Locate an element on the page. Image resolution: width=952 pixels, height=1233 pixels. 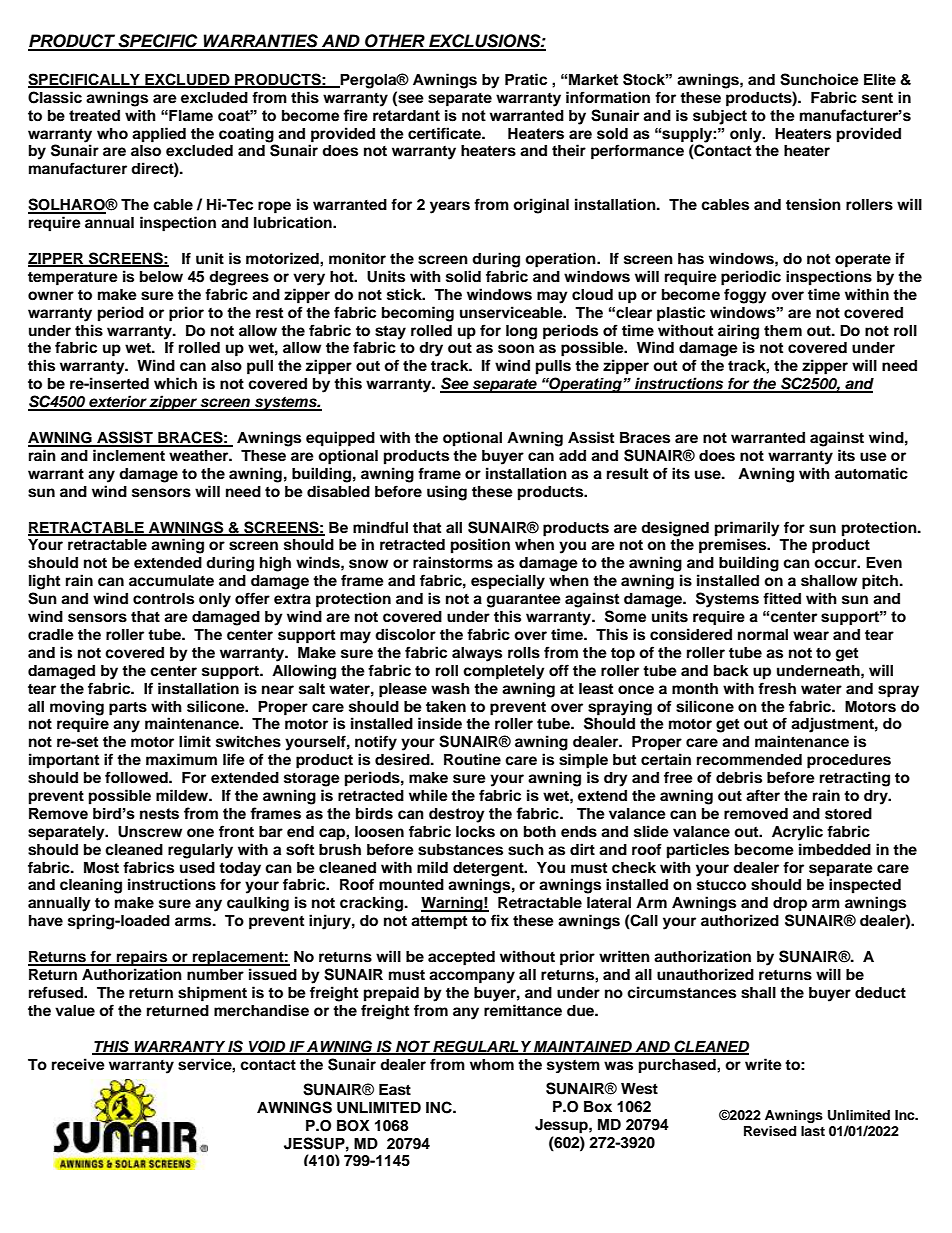
Acrylic is located at coordinates (797, 833).
